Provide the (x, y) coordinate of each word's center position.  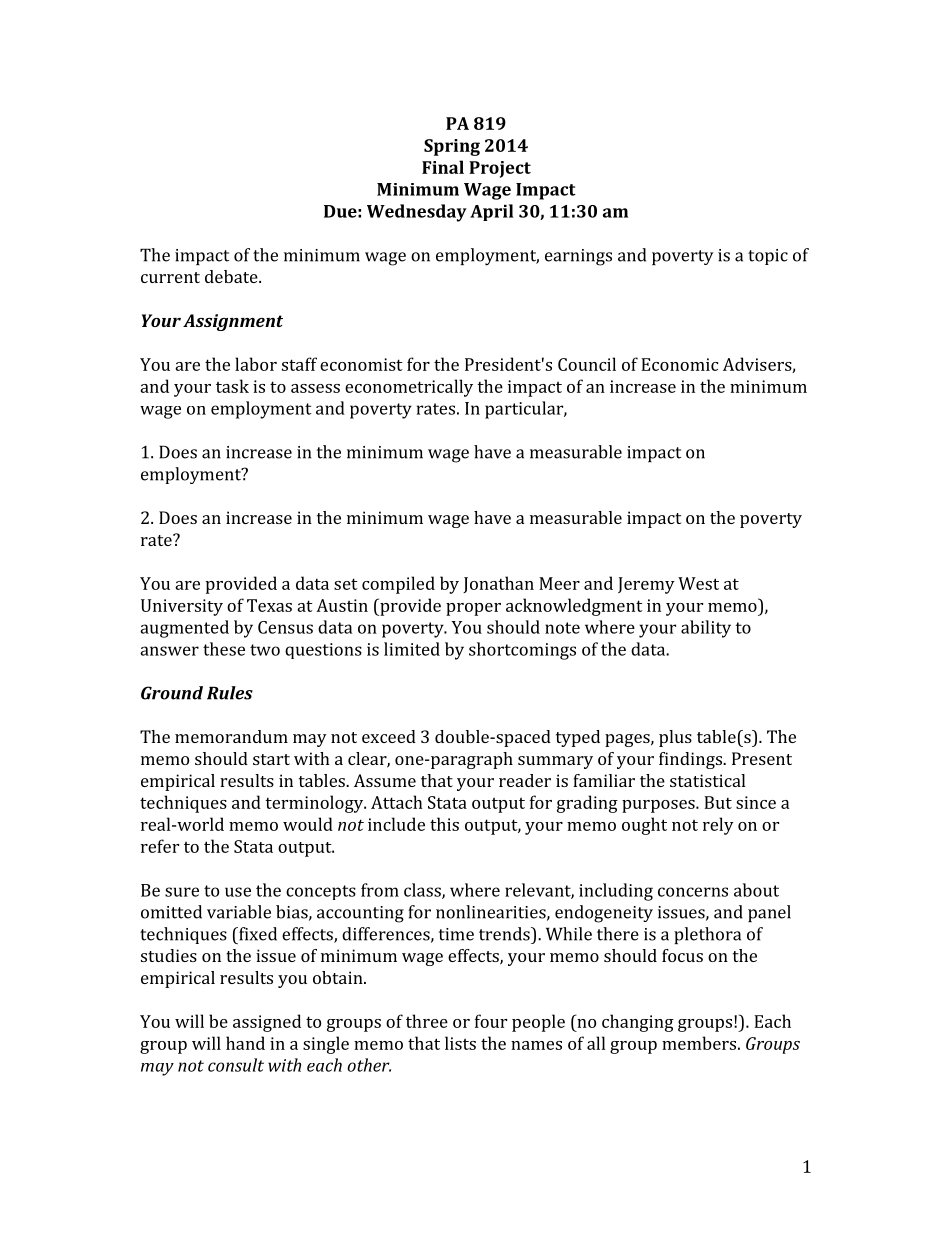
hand (245, 1043)
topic (768, 257)
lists (460, 1043)
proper (473, 609)
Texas (269, 605)
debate (232, 276)
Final (443, 167)
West (698, 583)
